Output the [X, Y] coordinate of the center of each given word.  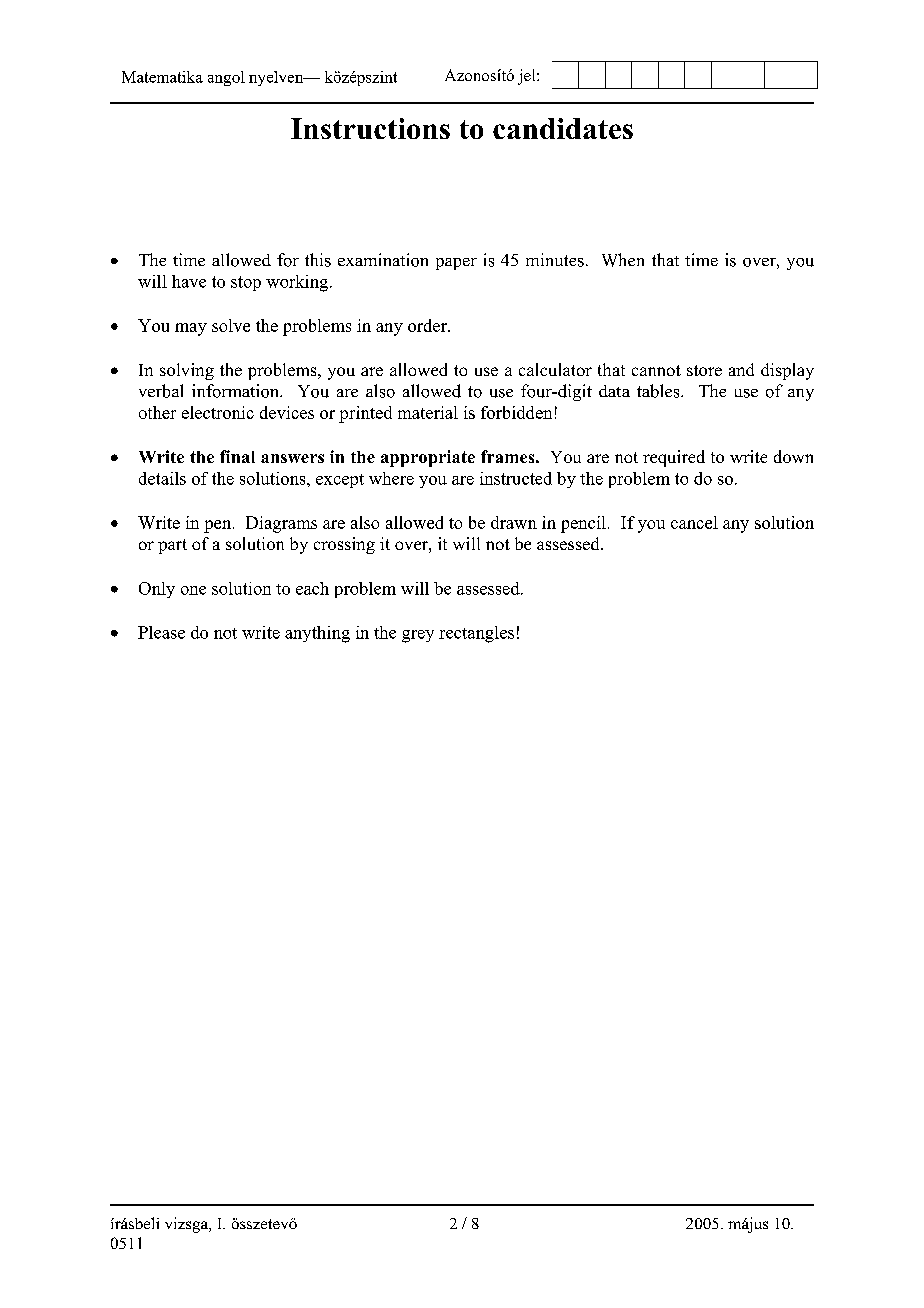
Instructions [370, 128]
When [623, 260]
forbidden [516, 412]
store [704, 370]
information [236, 391]
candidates [563, 128]
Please [161, 632]
